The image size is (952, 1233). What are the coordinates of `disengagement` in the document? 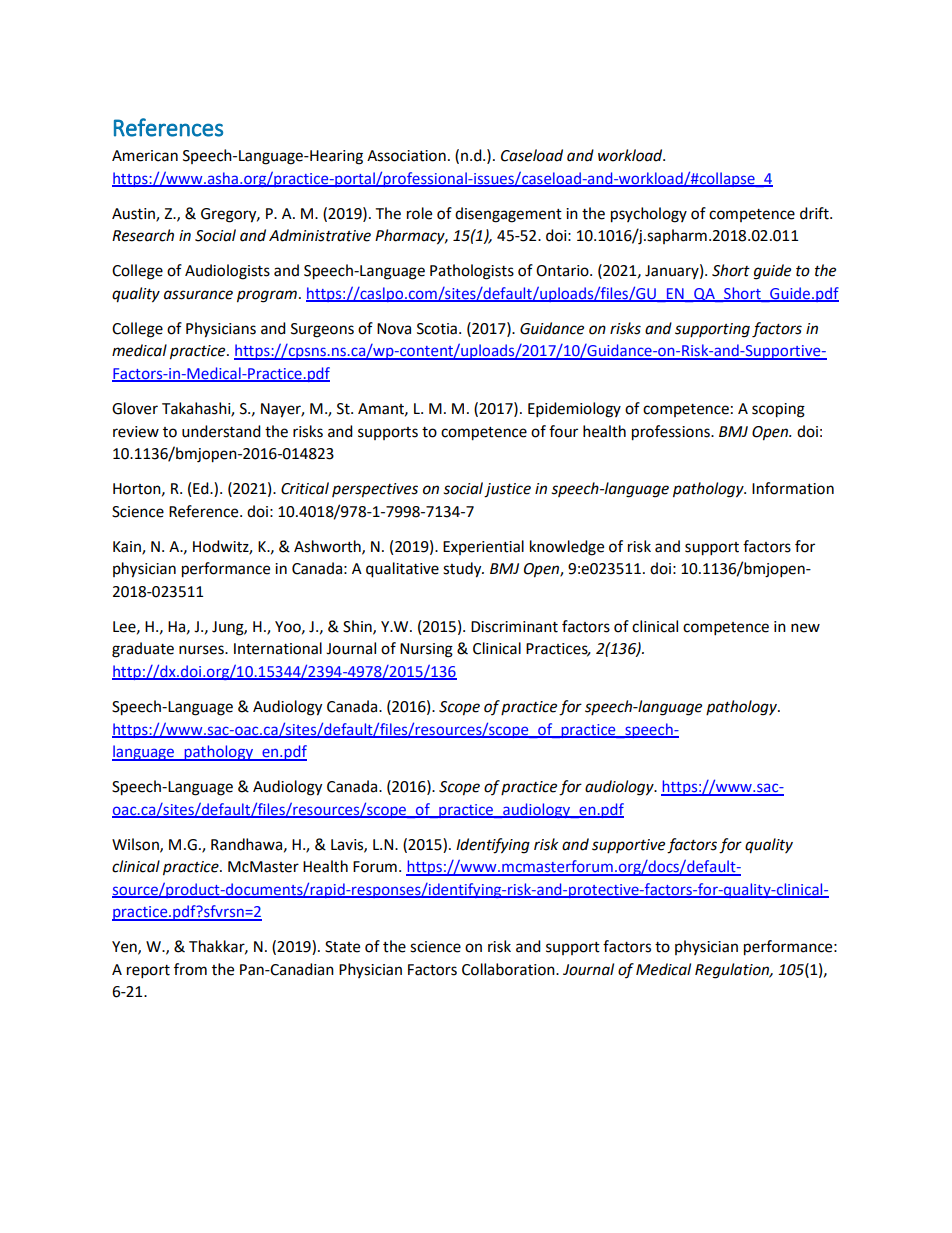 It's located at (508, 215).
